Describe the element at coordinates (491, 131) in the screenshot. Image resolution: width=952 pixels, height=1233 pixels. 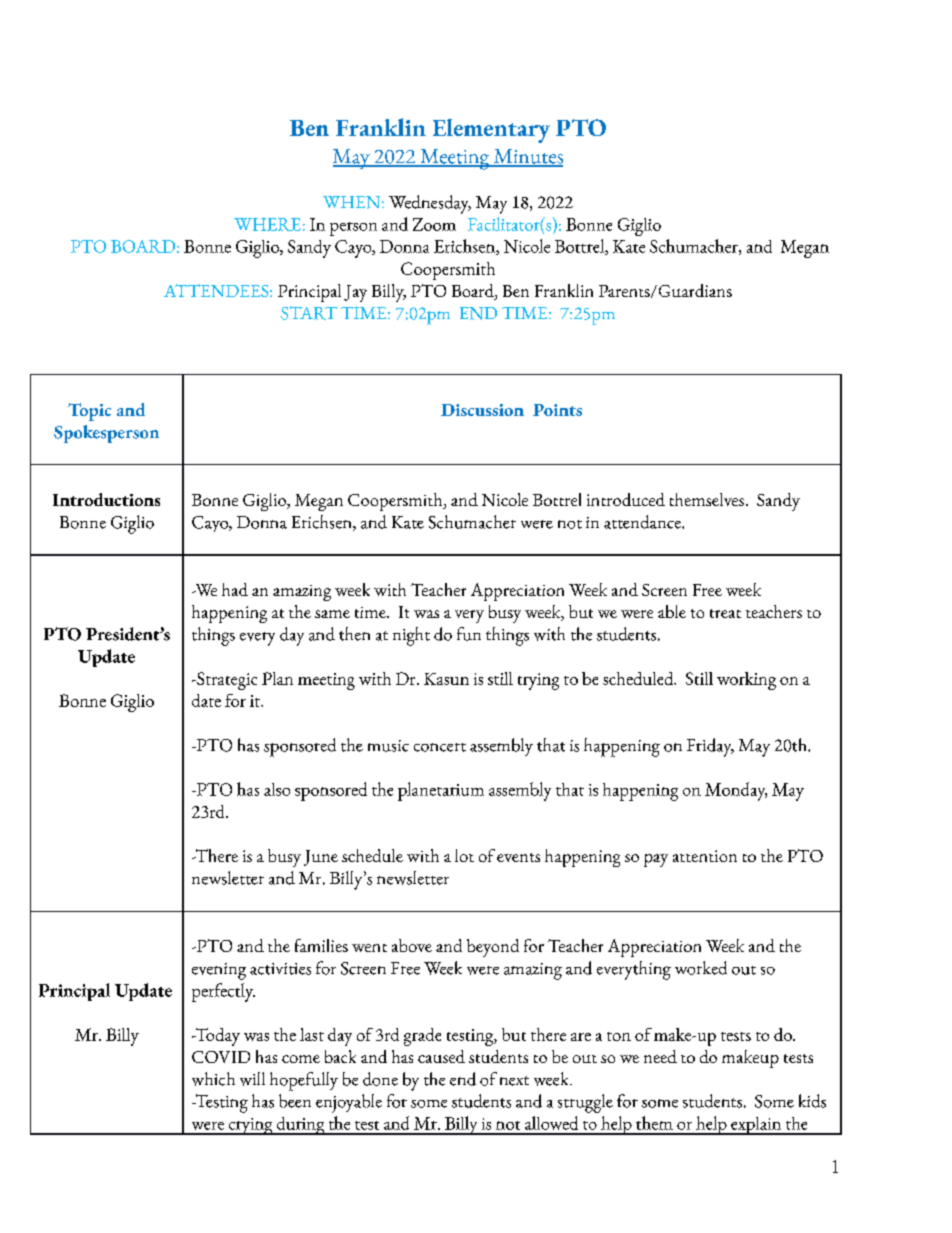
I see `Elementary` at that location.
